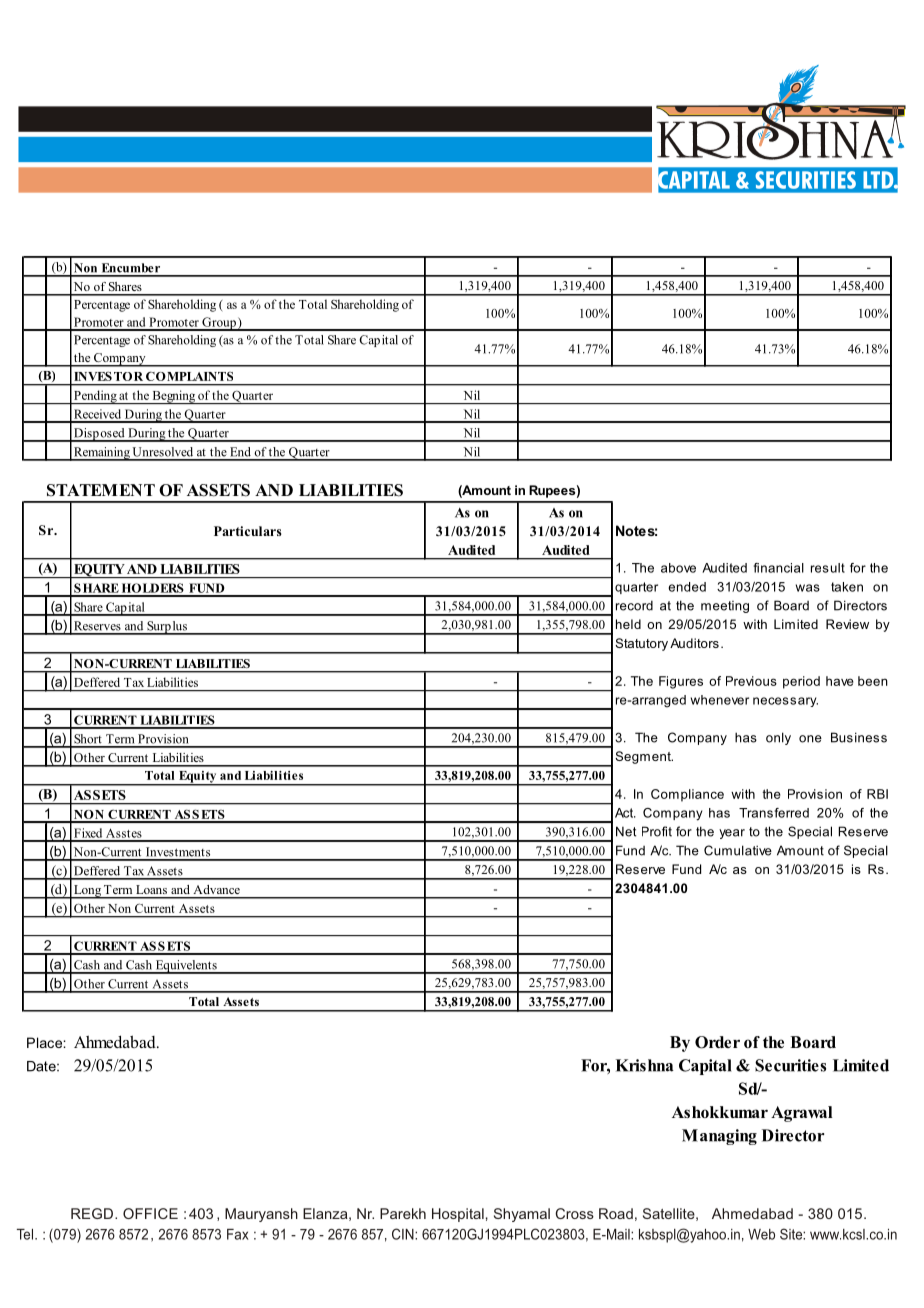 The height and width of the screenshot is (1308, 924). What do you see at coordinates (774, 813) in the screenshot?
I see `Transferred` at bounding box center [774, 813].
